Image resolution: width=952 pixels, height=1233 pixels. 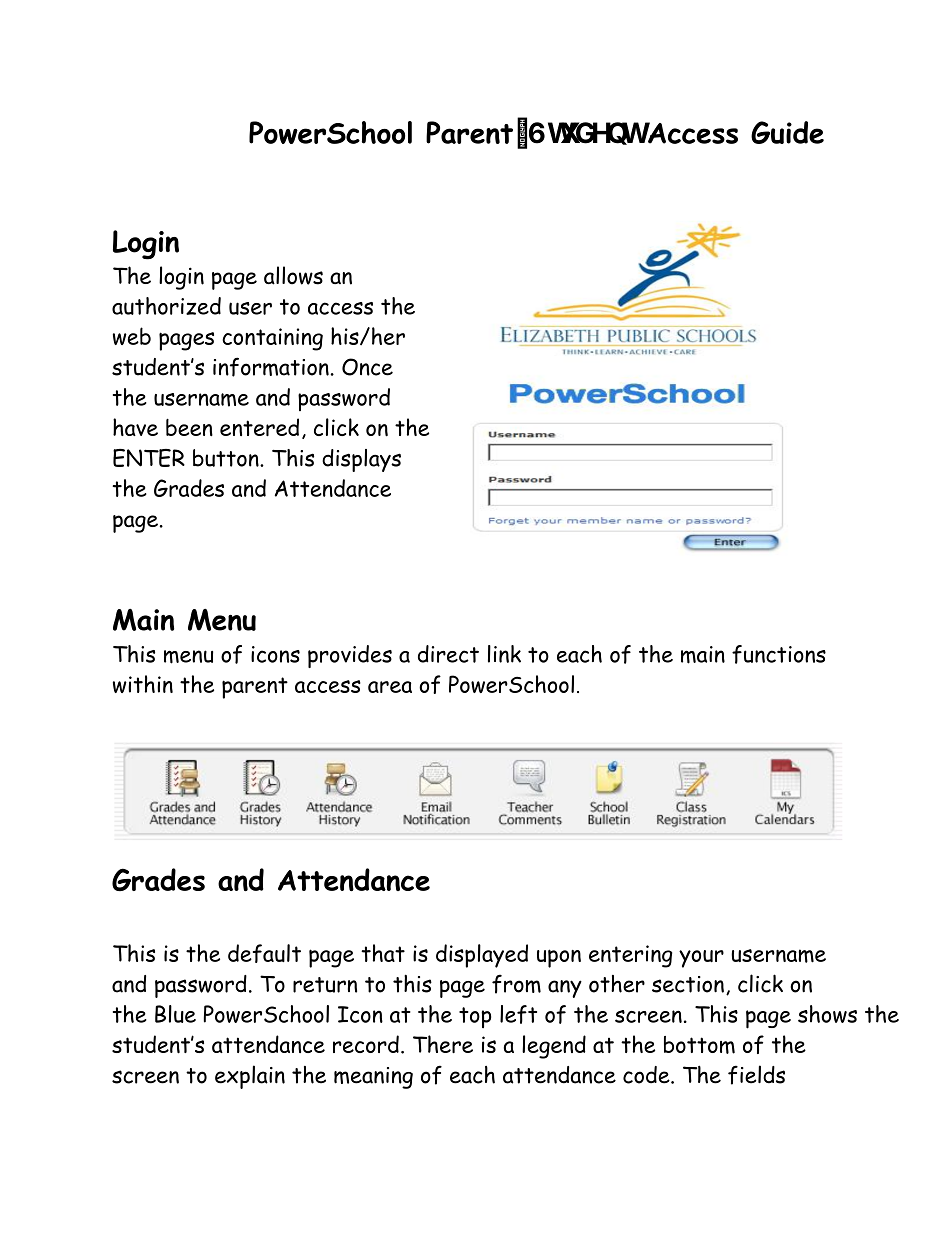 What do you see at coordinates (250, 1077) in the screenshot?
I see `explain` at bounding box center [250, 1077].
